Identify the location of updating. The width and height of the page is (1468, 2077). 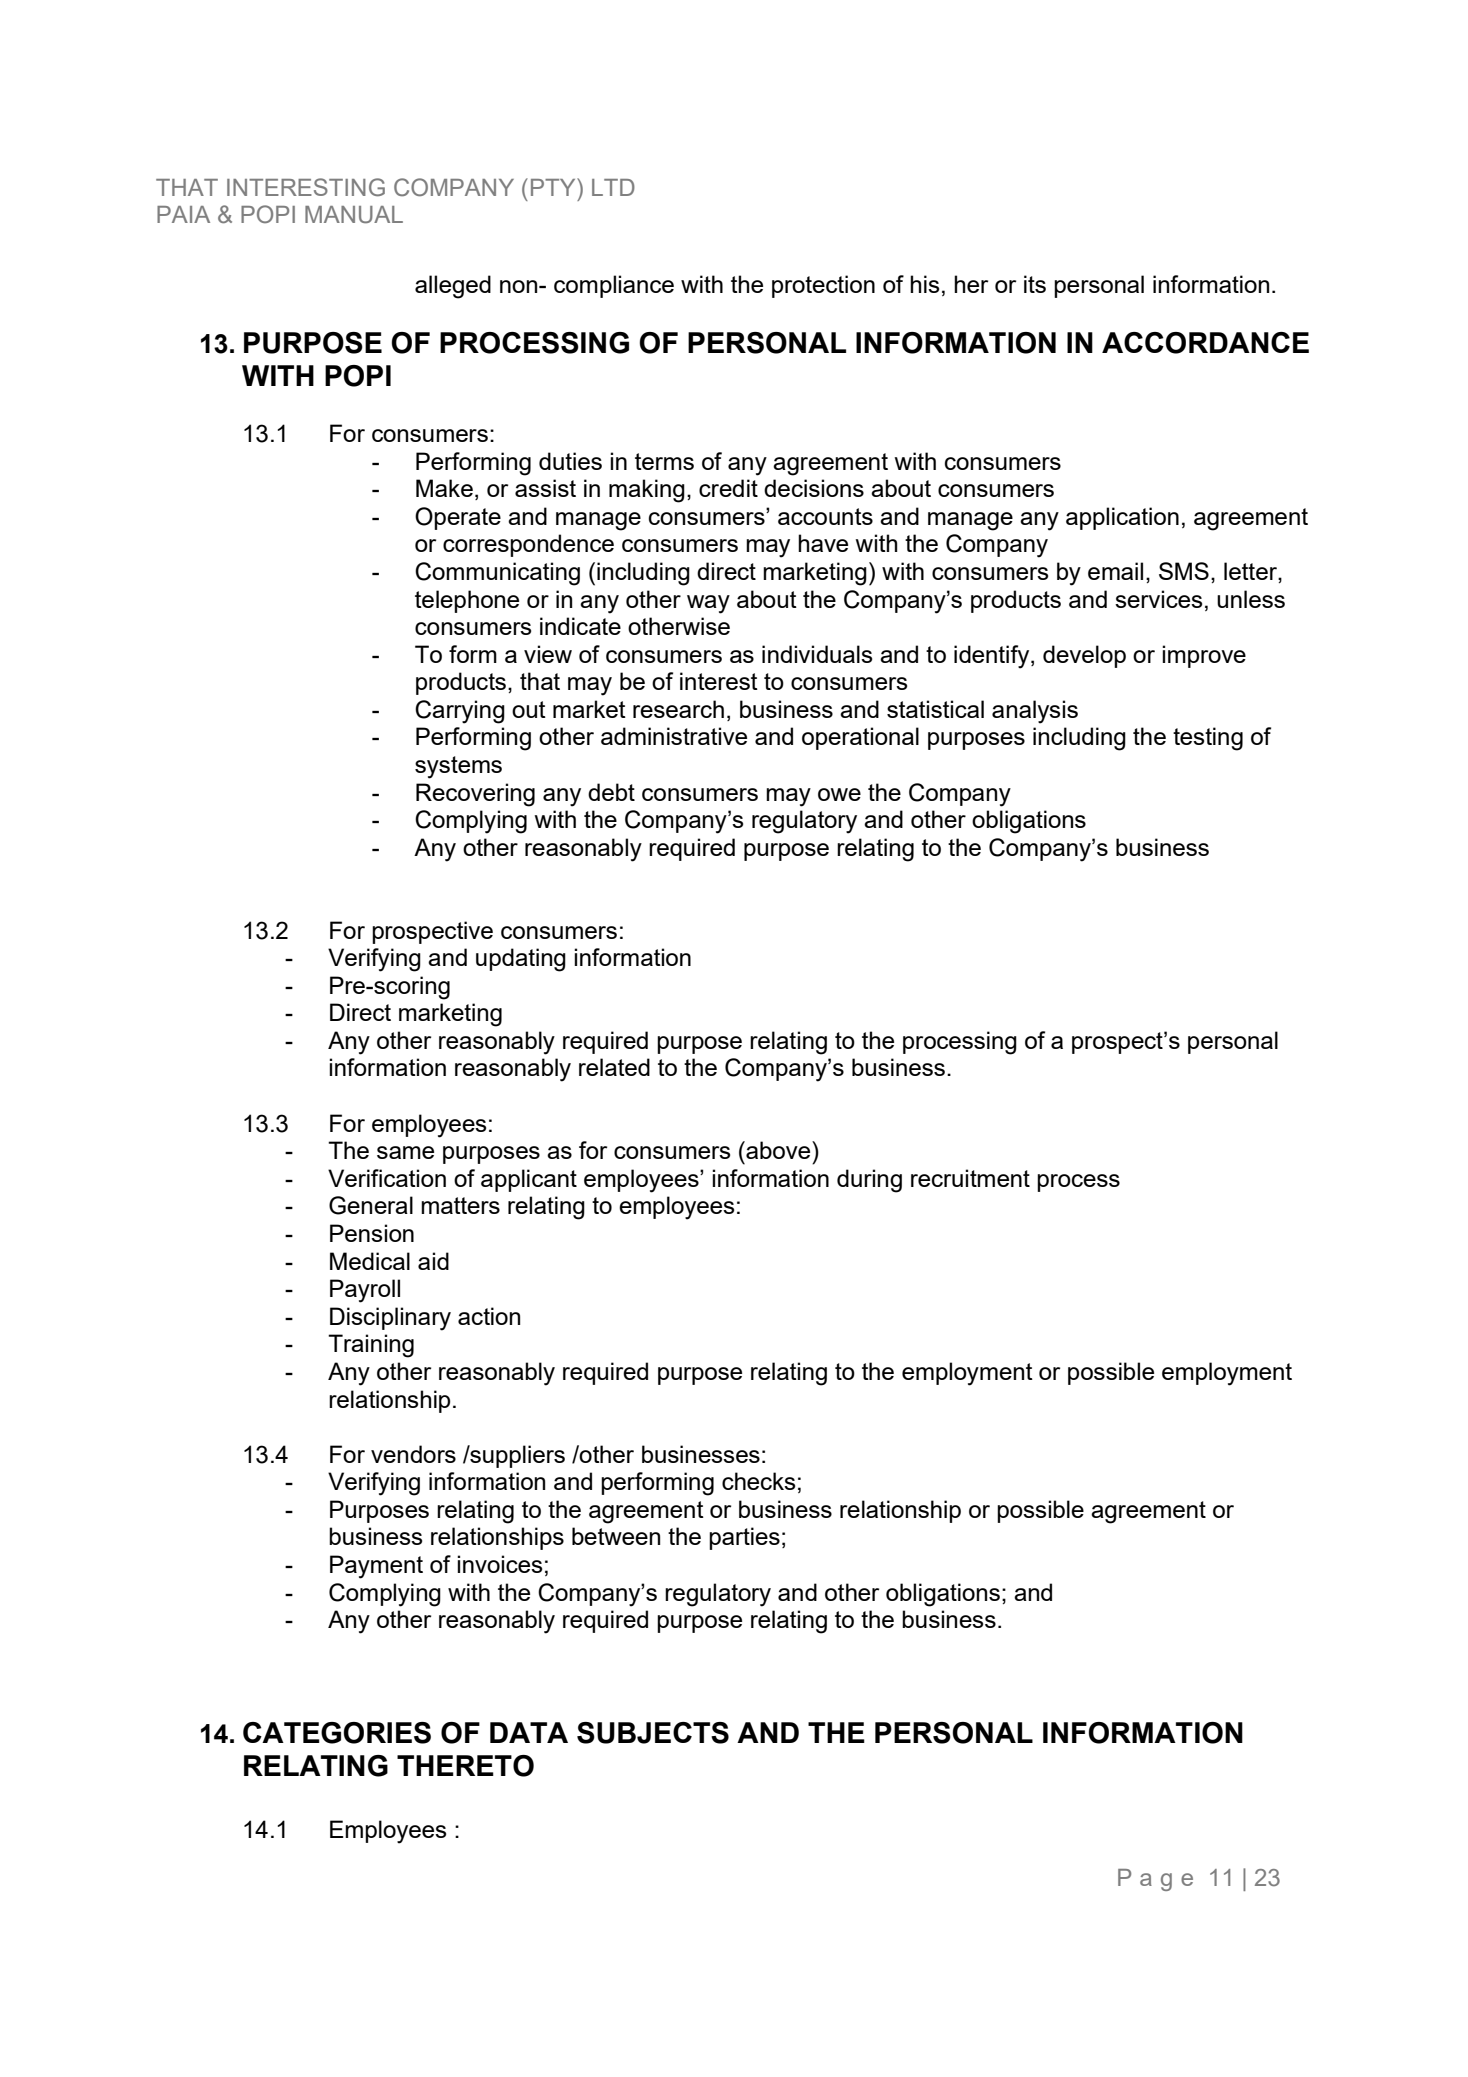
(521, 960).
